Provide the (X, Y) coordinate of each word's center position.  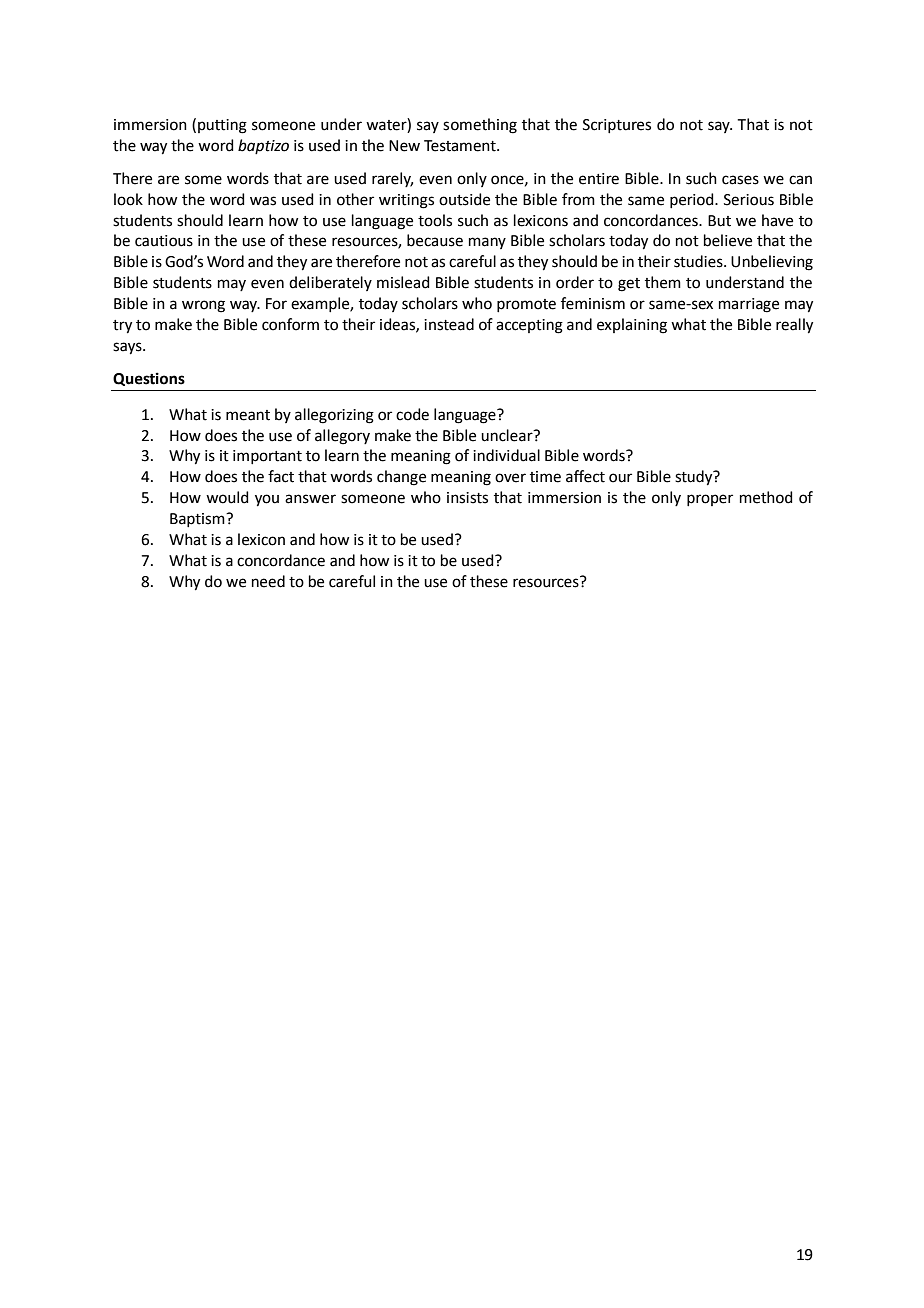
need (268, 581)
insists (467, 498)
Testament (461, 146)
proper (710, 500)
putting (222, 126)
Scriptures (617, 126)
